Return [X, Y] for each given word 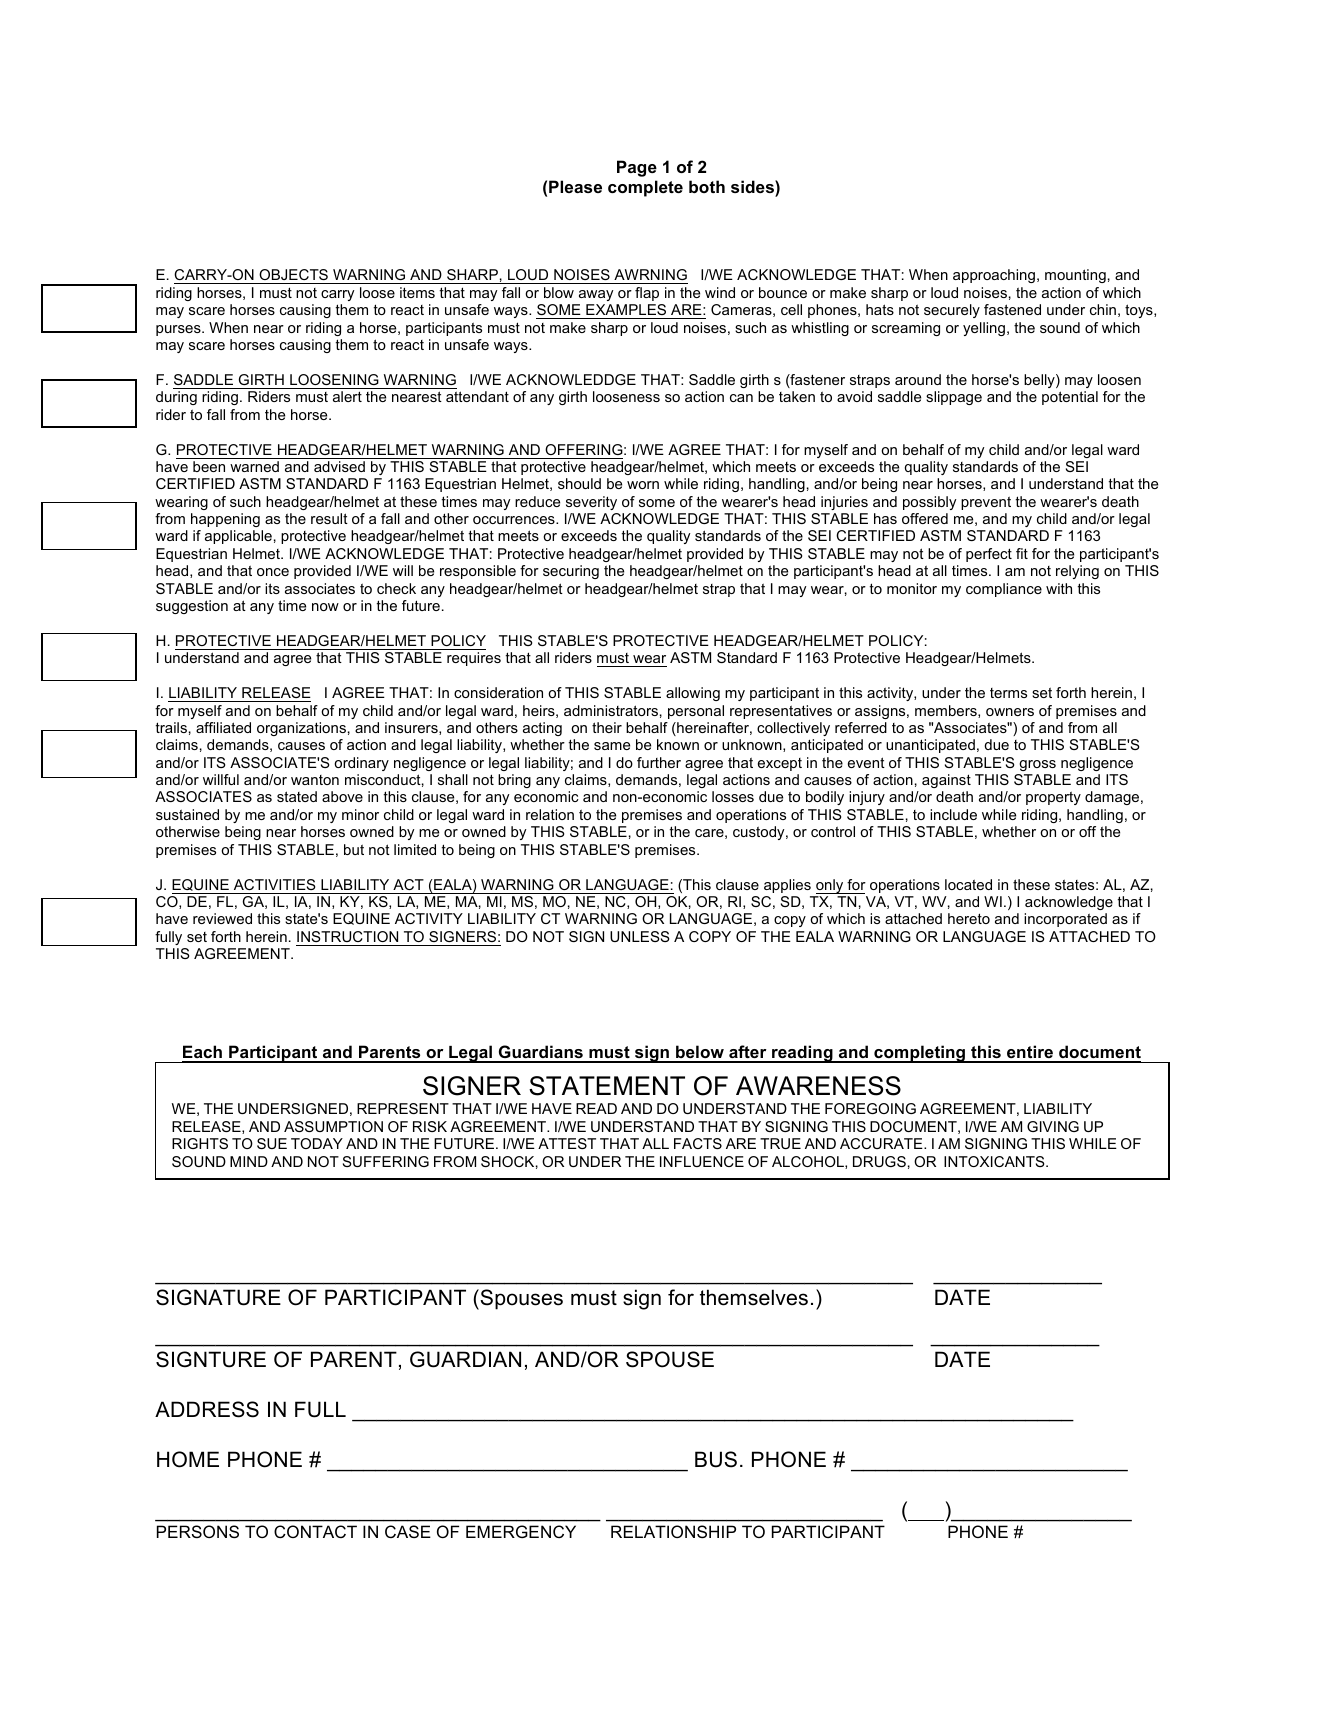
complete [645, 188]
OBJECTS [293, 274]
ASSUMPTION [333, 1126]
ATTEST [567, 1143]
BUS [716, 1459]
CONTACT [315, 1531]
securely [952, 311]
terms [1008, 693]
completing [920, 1054]
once [273, 572]
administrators [611, 710]
